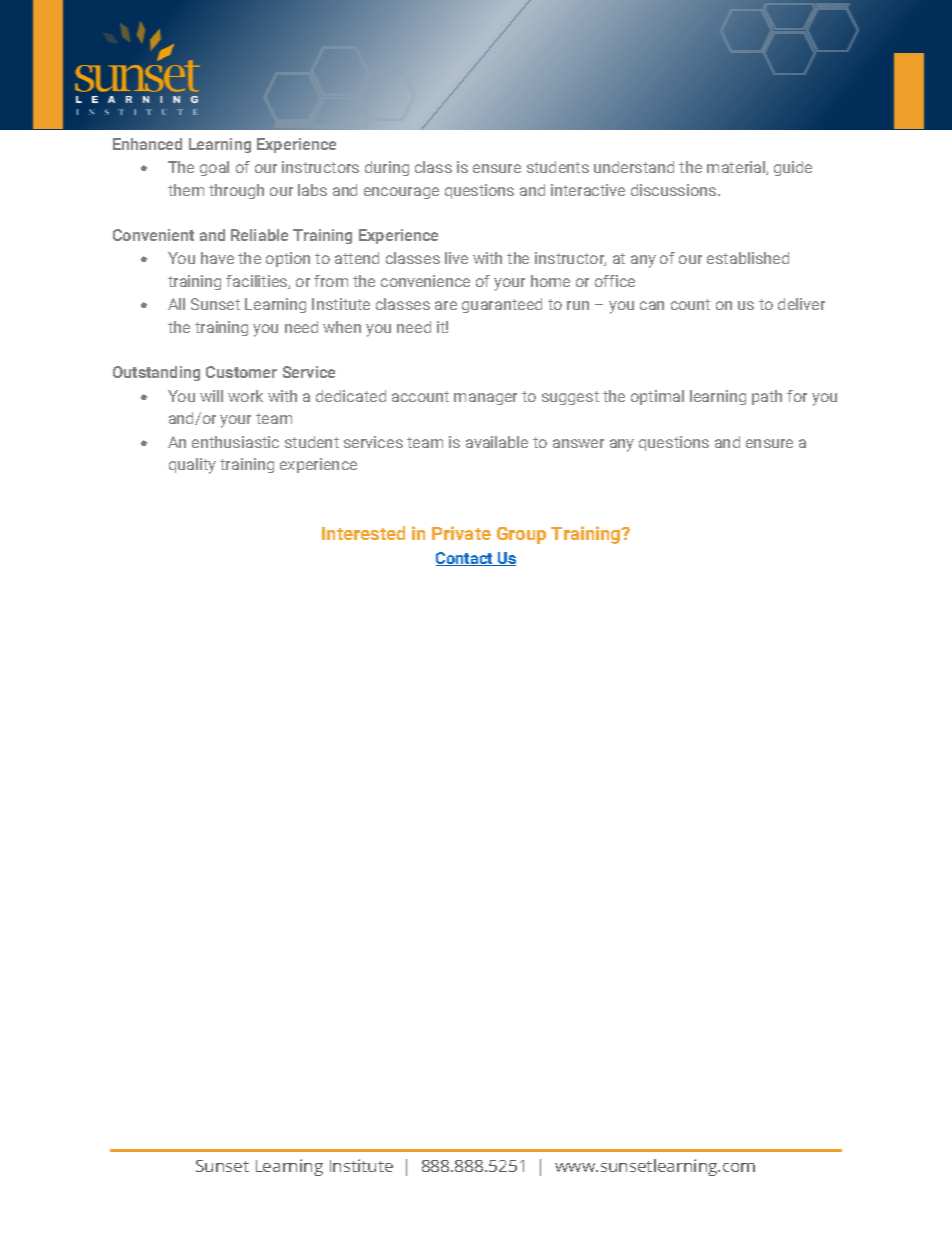 This page has width=952, height=1233. Describe the element at coordinates (214, 168) in the page. I see `goal` at that location.
